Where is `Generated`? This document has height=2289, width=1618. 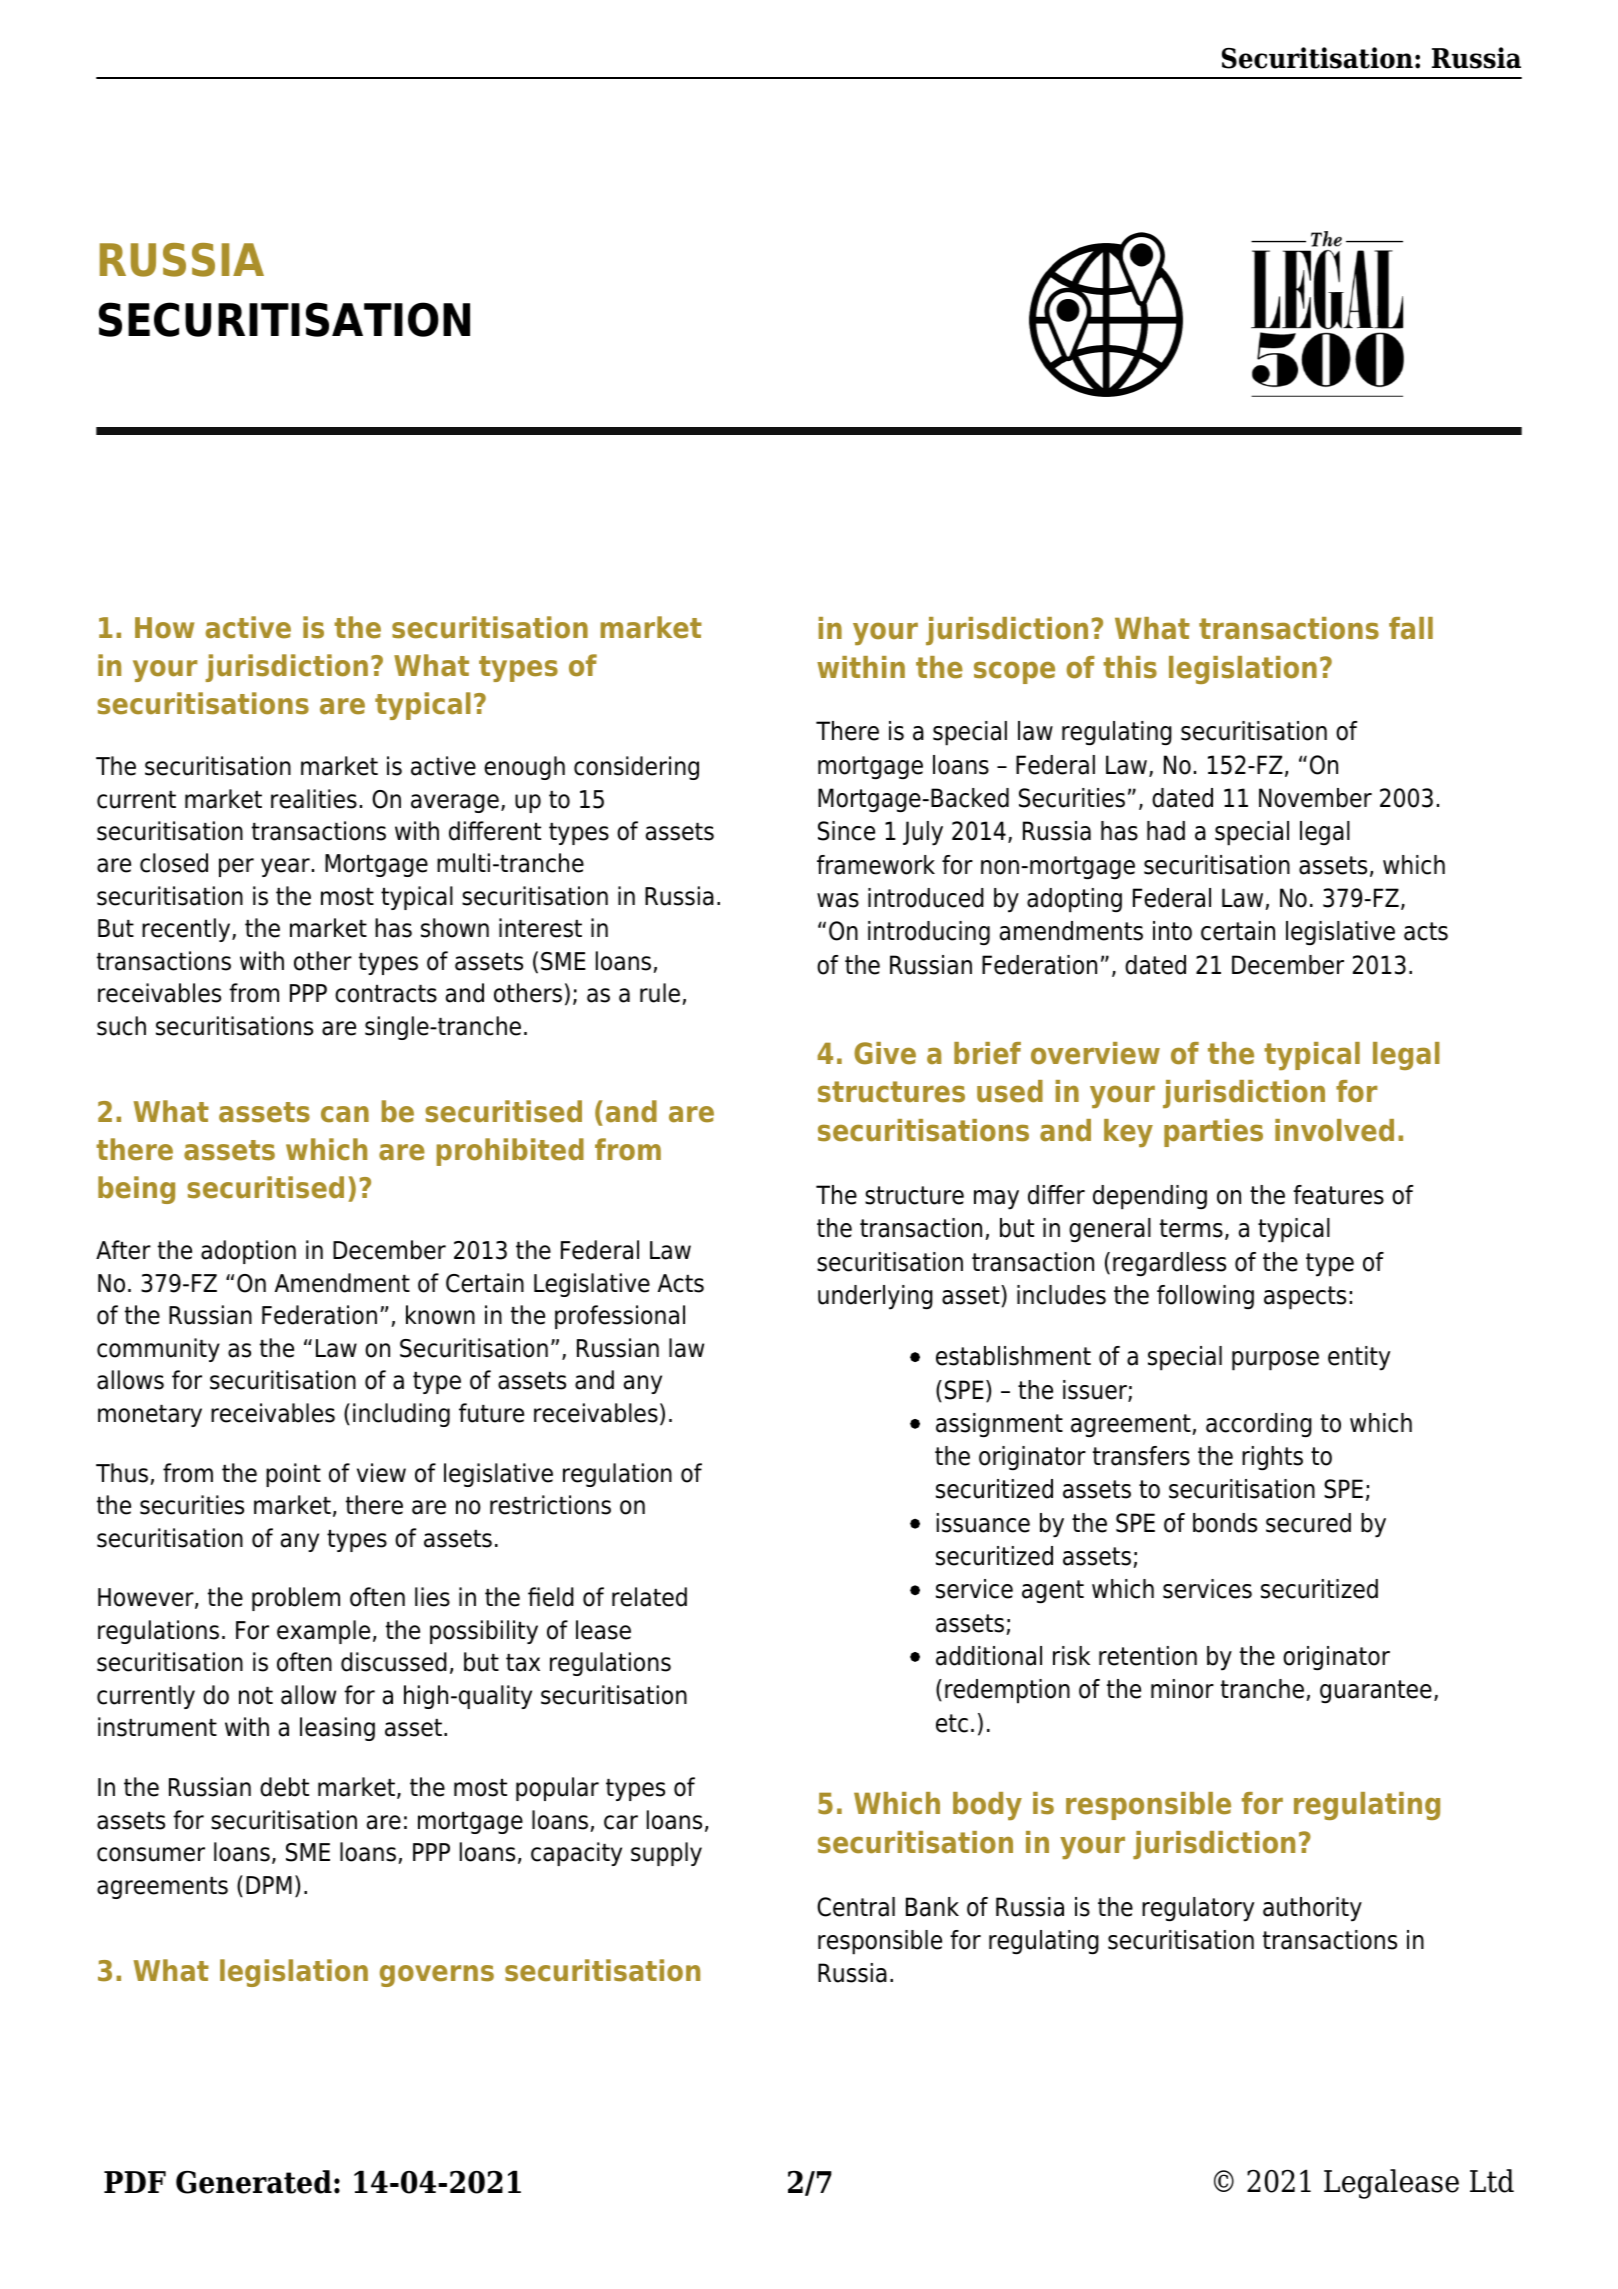 Generated is located at coordinates (254, 2182).
